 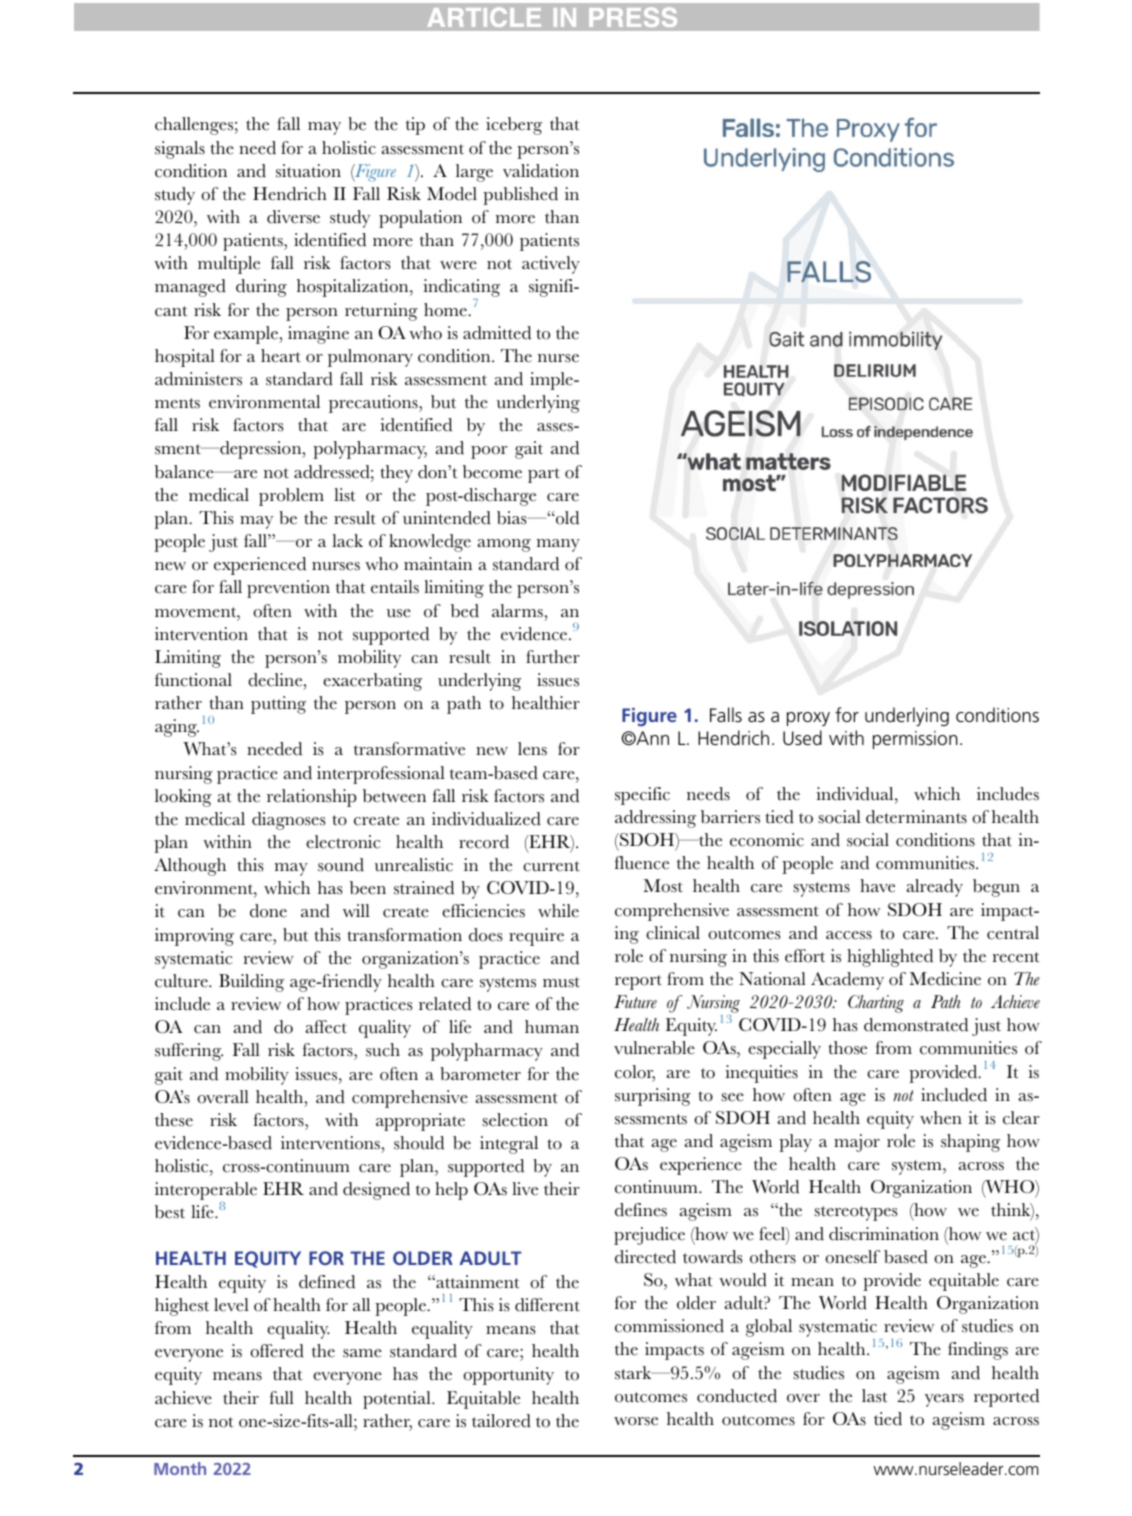 What do you see at coordinates (551, 265) in the document?
I see `actively` at bounding box center [551, 265].
